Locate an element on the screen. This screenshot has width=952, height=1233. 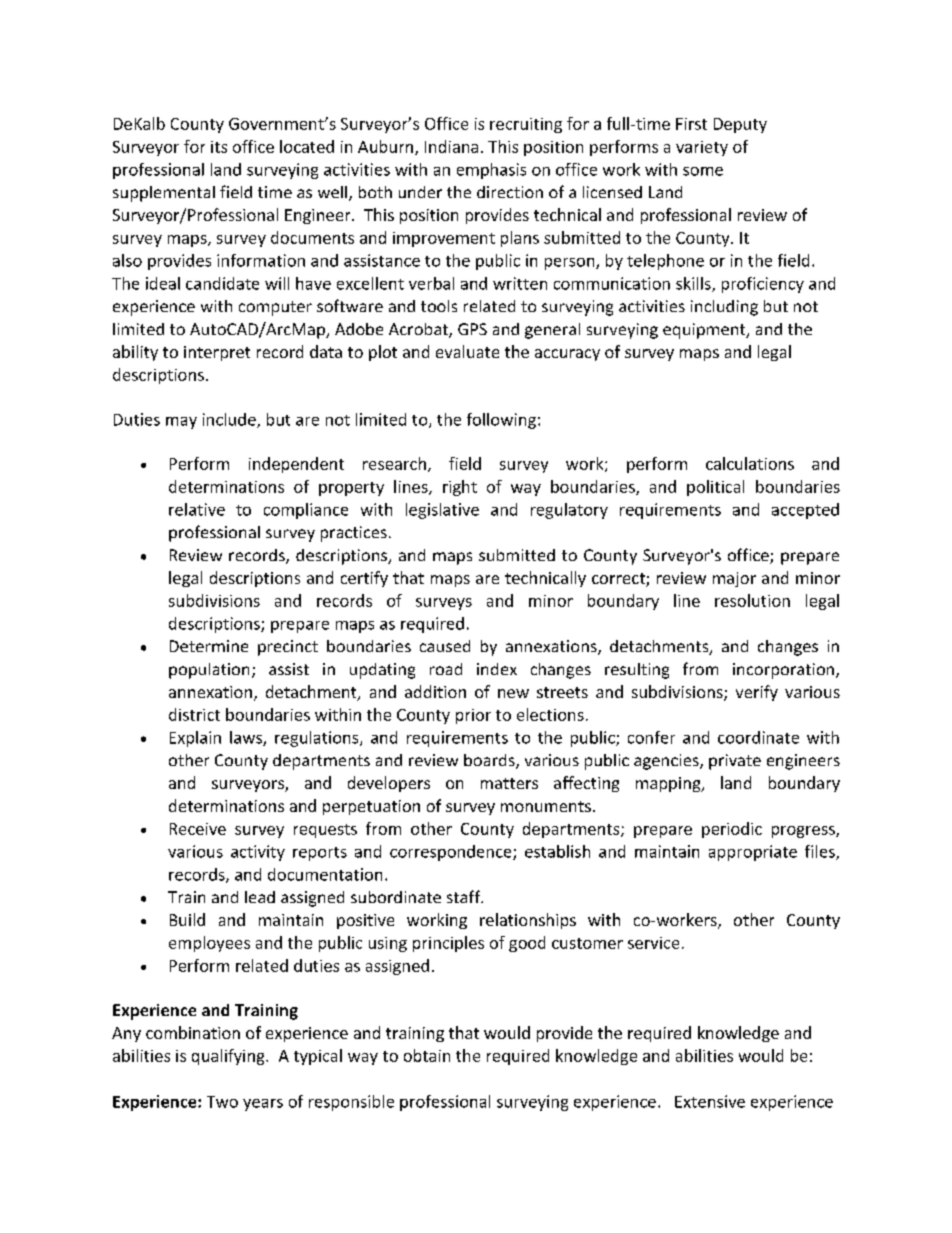
Explain is located at coordinates (195, 739).
